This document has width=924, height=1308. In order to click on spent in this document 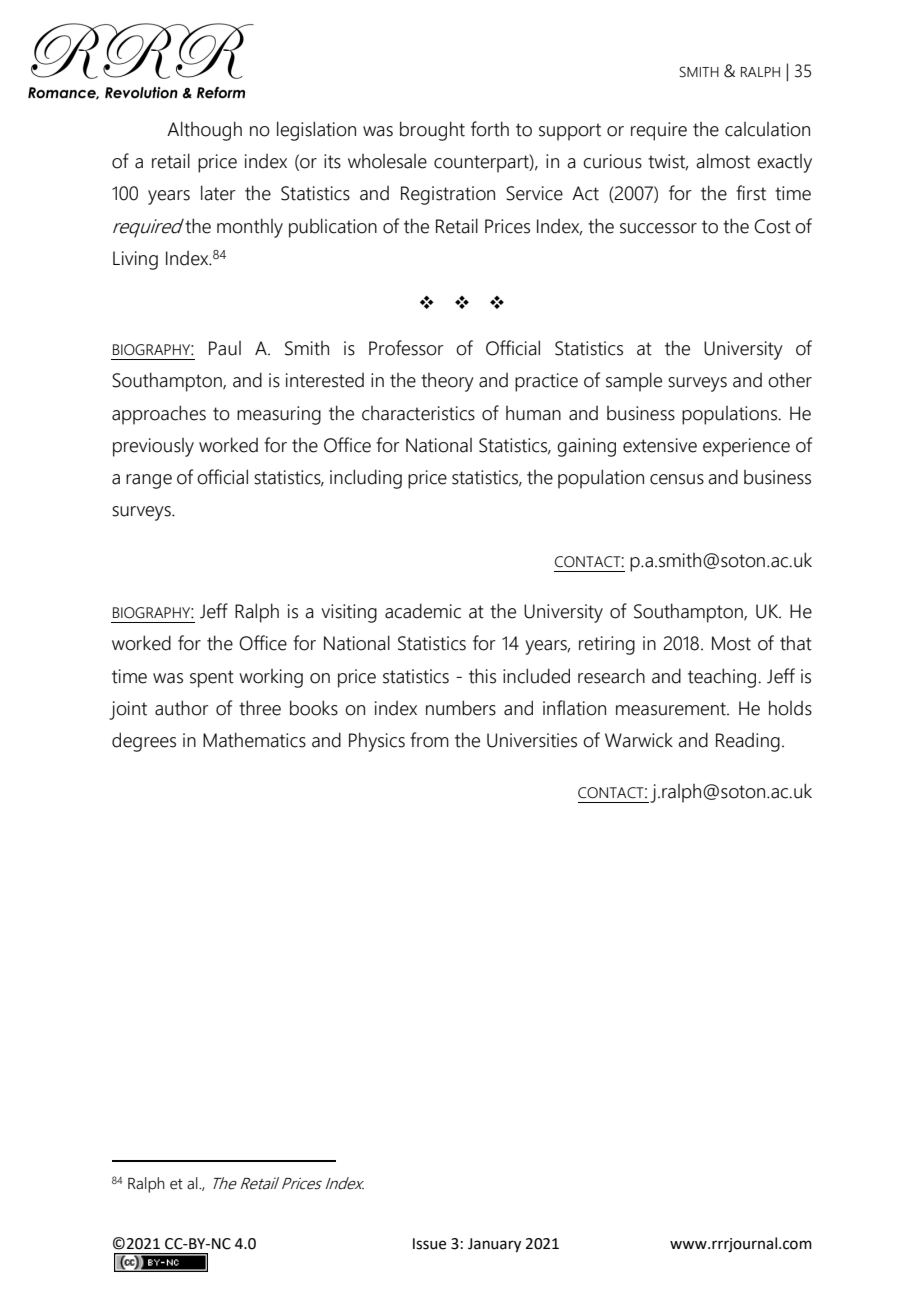, I will do `click(212, 679)`.
